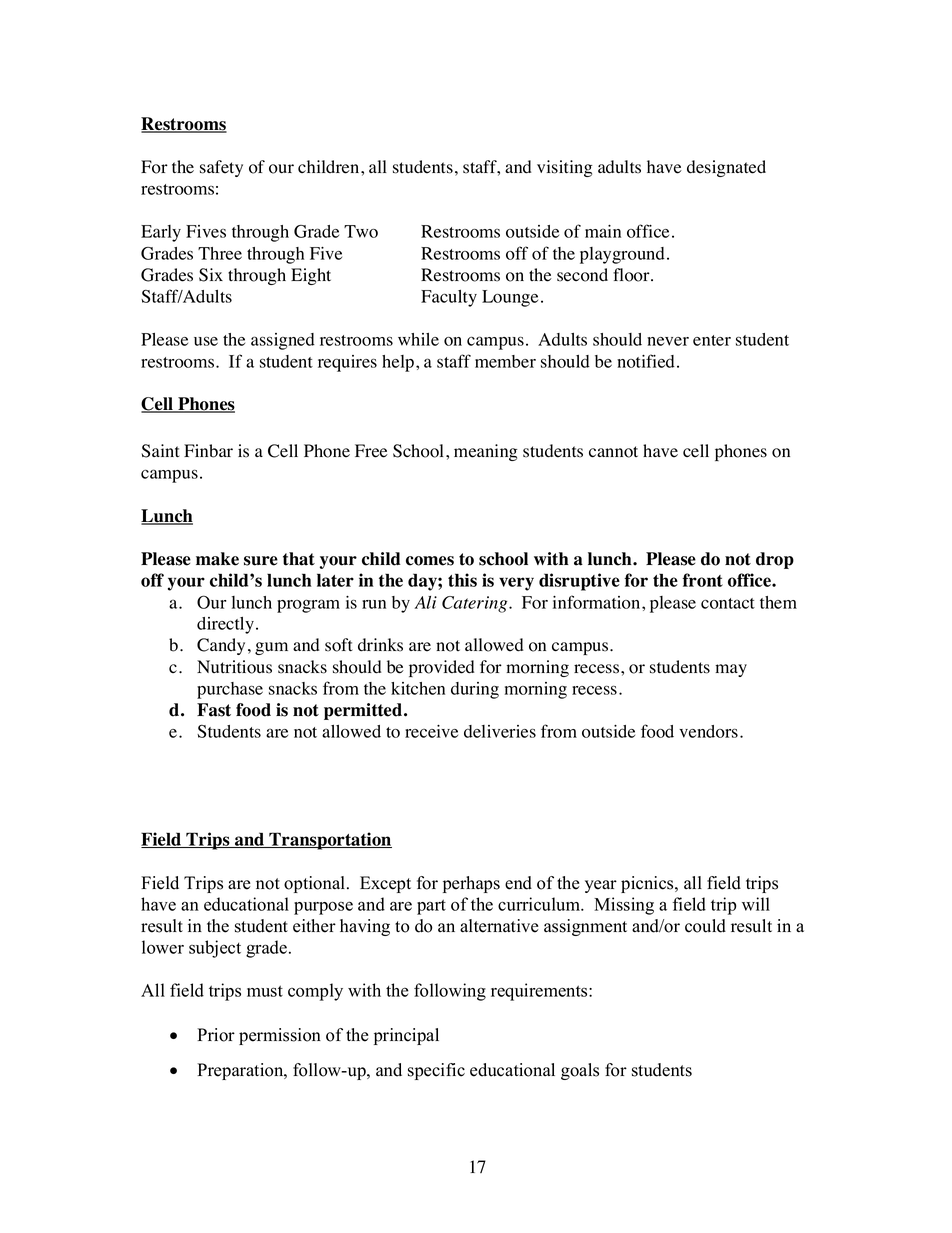 This screenshot has width=952, height=1233. Describe the element at coordinates (565, 168) in the screenshot. I see `visiting` at that location.
